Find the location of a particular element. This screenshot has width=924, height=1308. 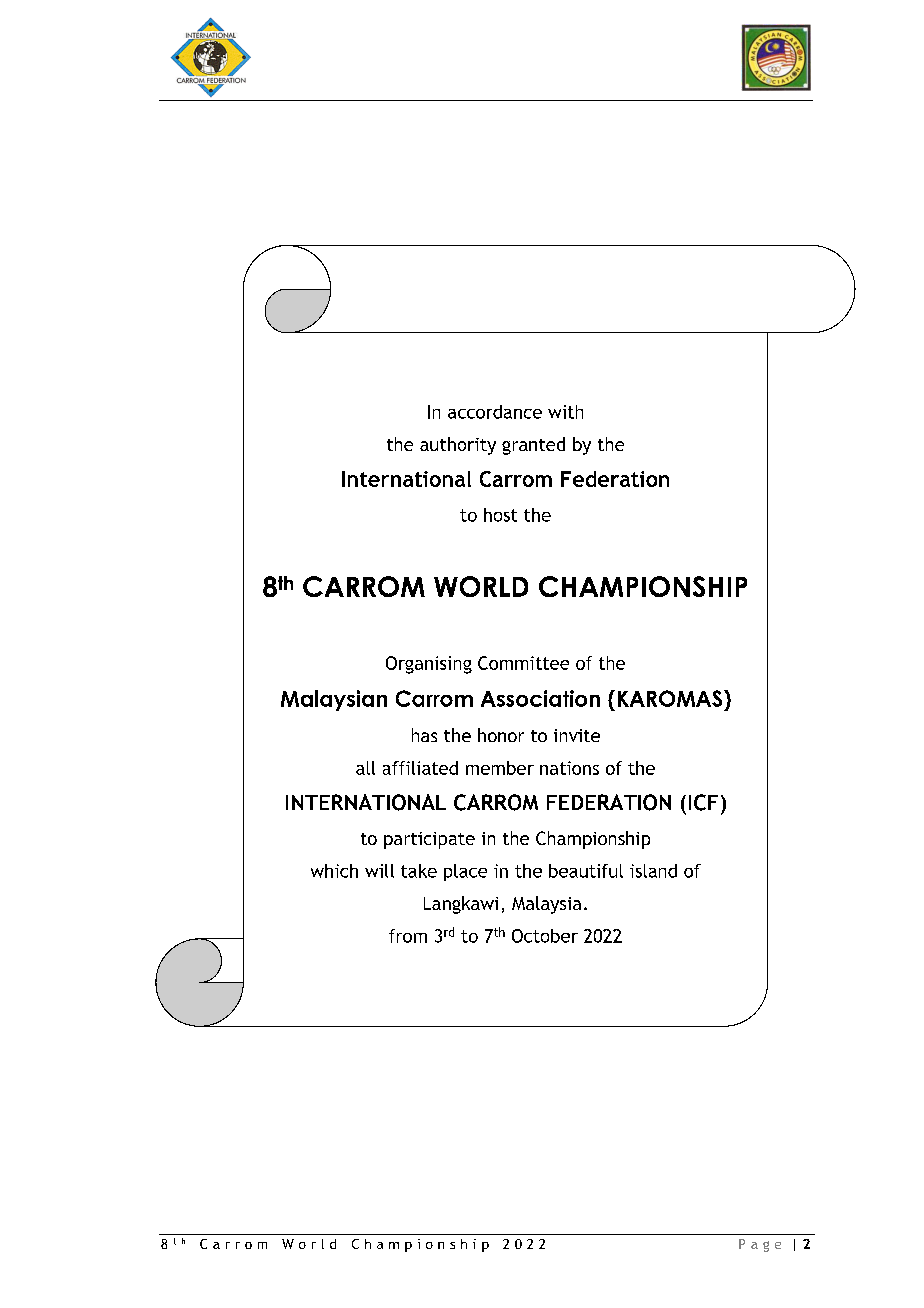

October is located at coordinates (545, 936).
